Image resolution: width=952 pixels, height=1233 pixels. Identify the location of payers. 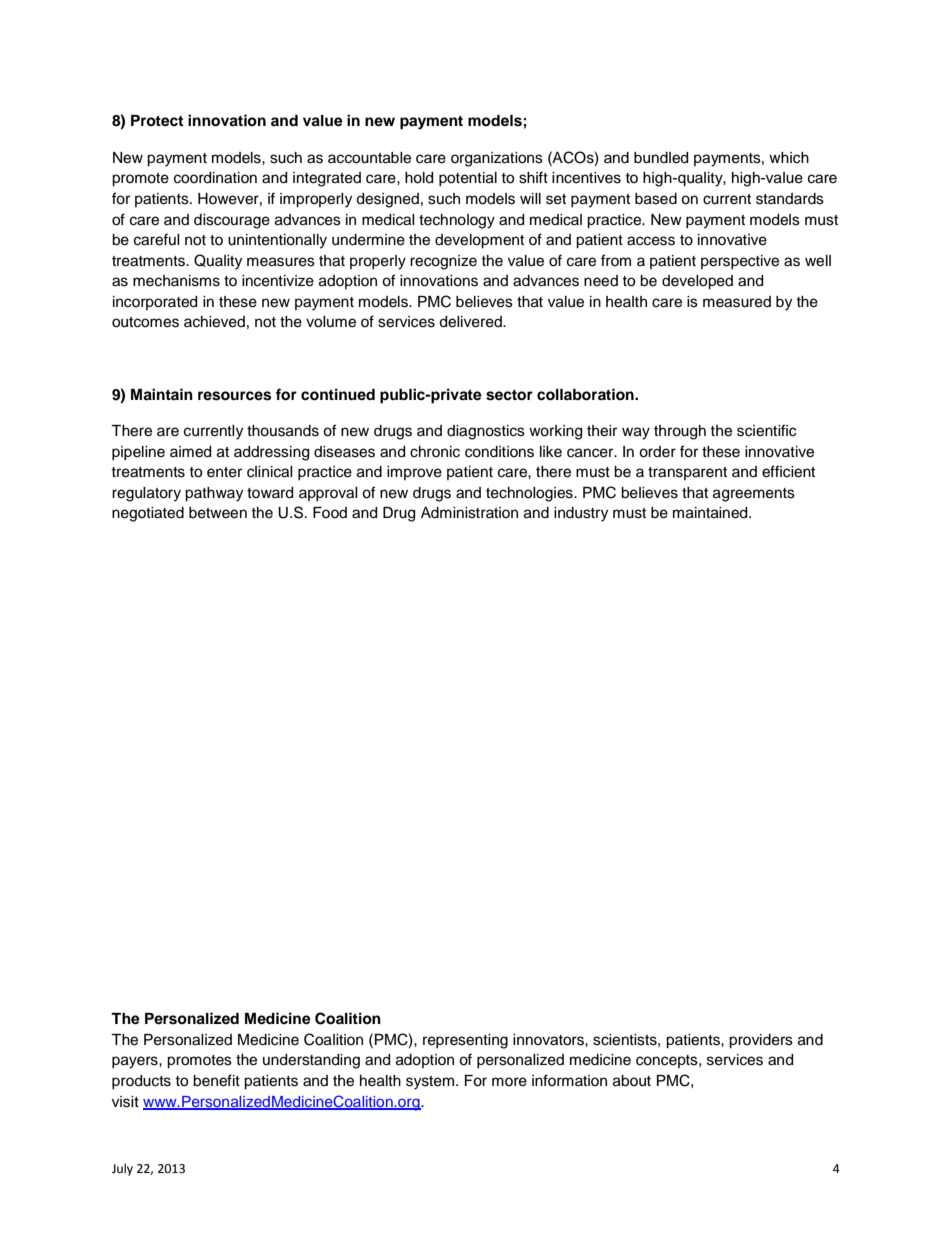
(136, 1062).
